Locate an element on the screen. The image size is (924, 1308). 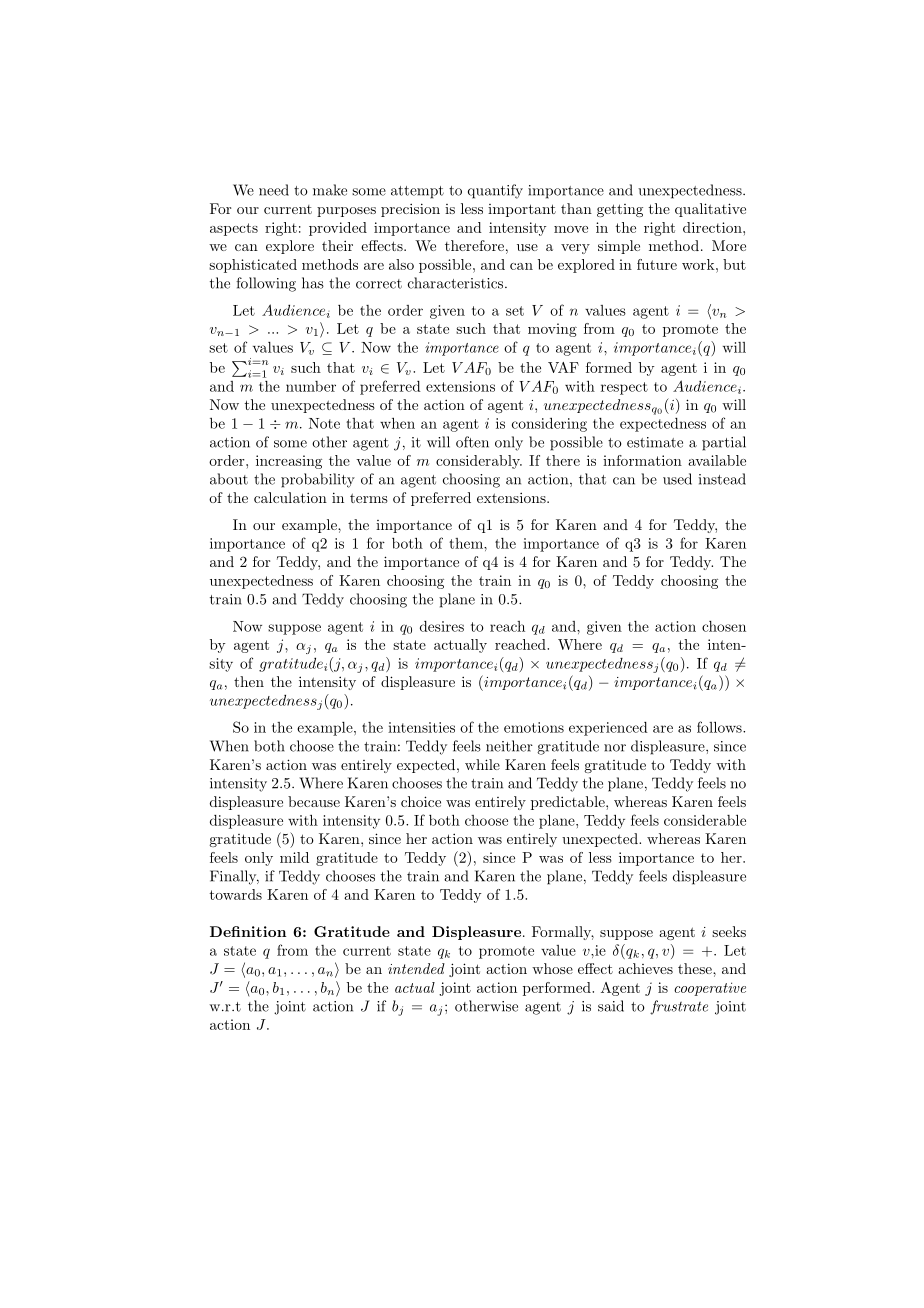
need is located at coordinates (274, 190).
